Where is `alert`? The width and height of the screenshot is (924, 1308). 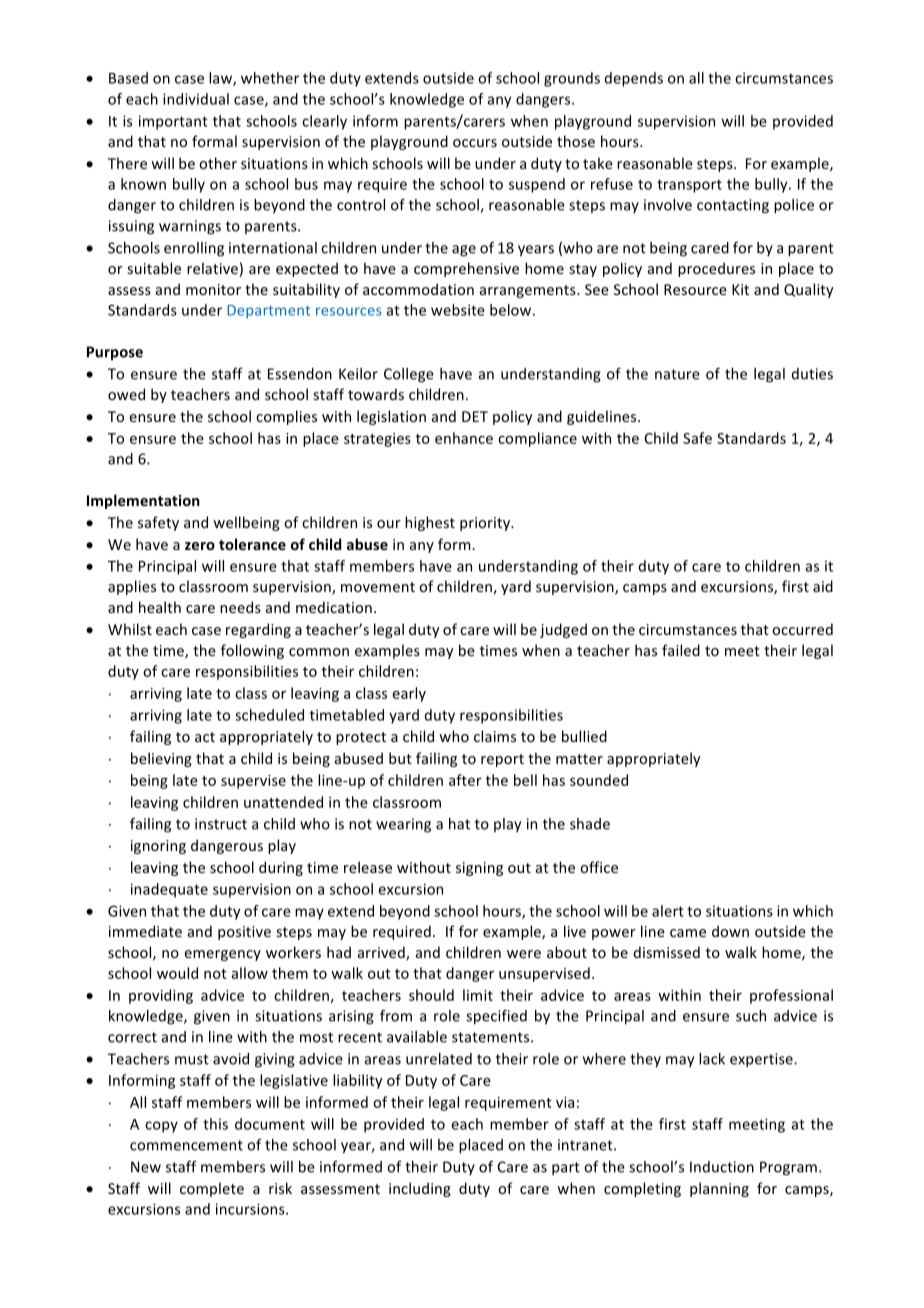 alert is located at coordinates (668, 911).
